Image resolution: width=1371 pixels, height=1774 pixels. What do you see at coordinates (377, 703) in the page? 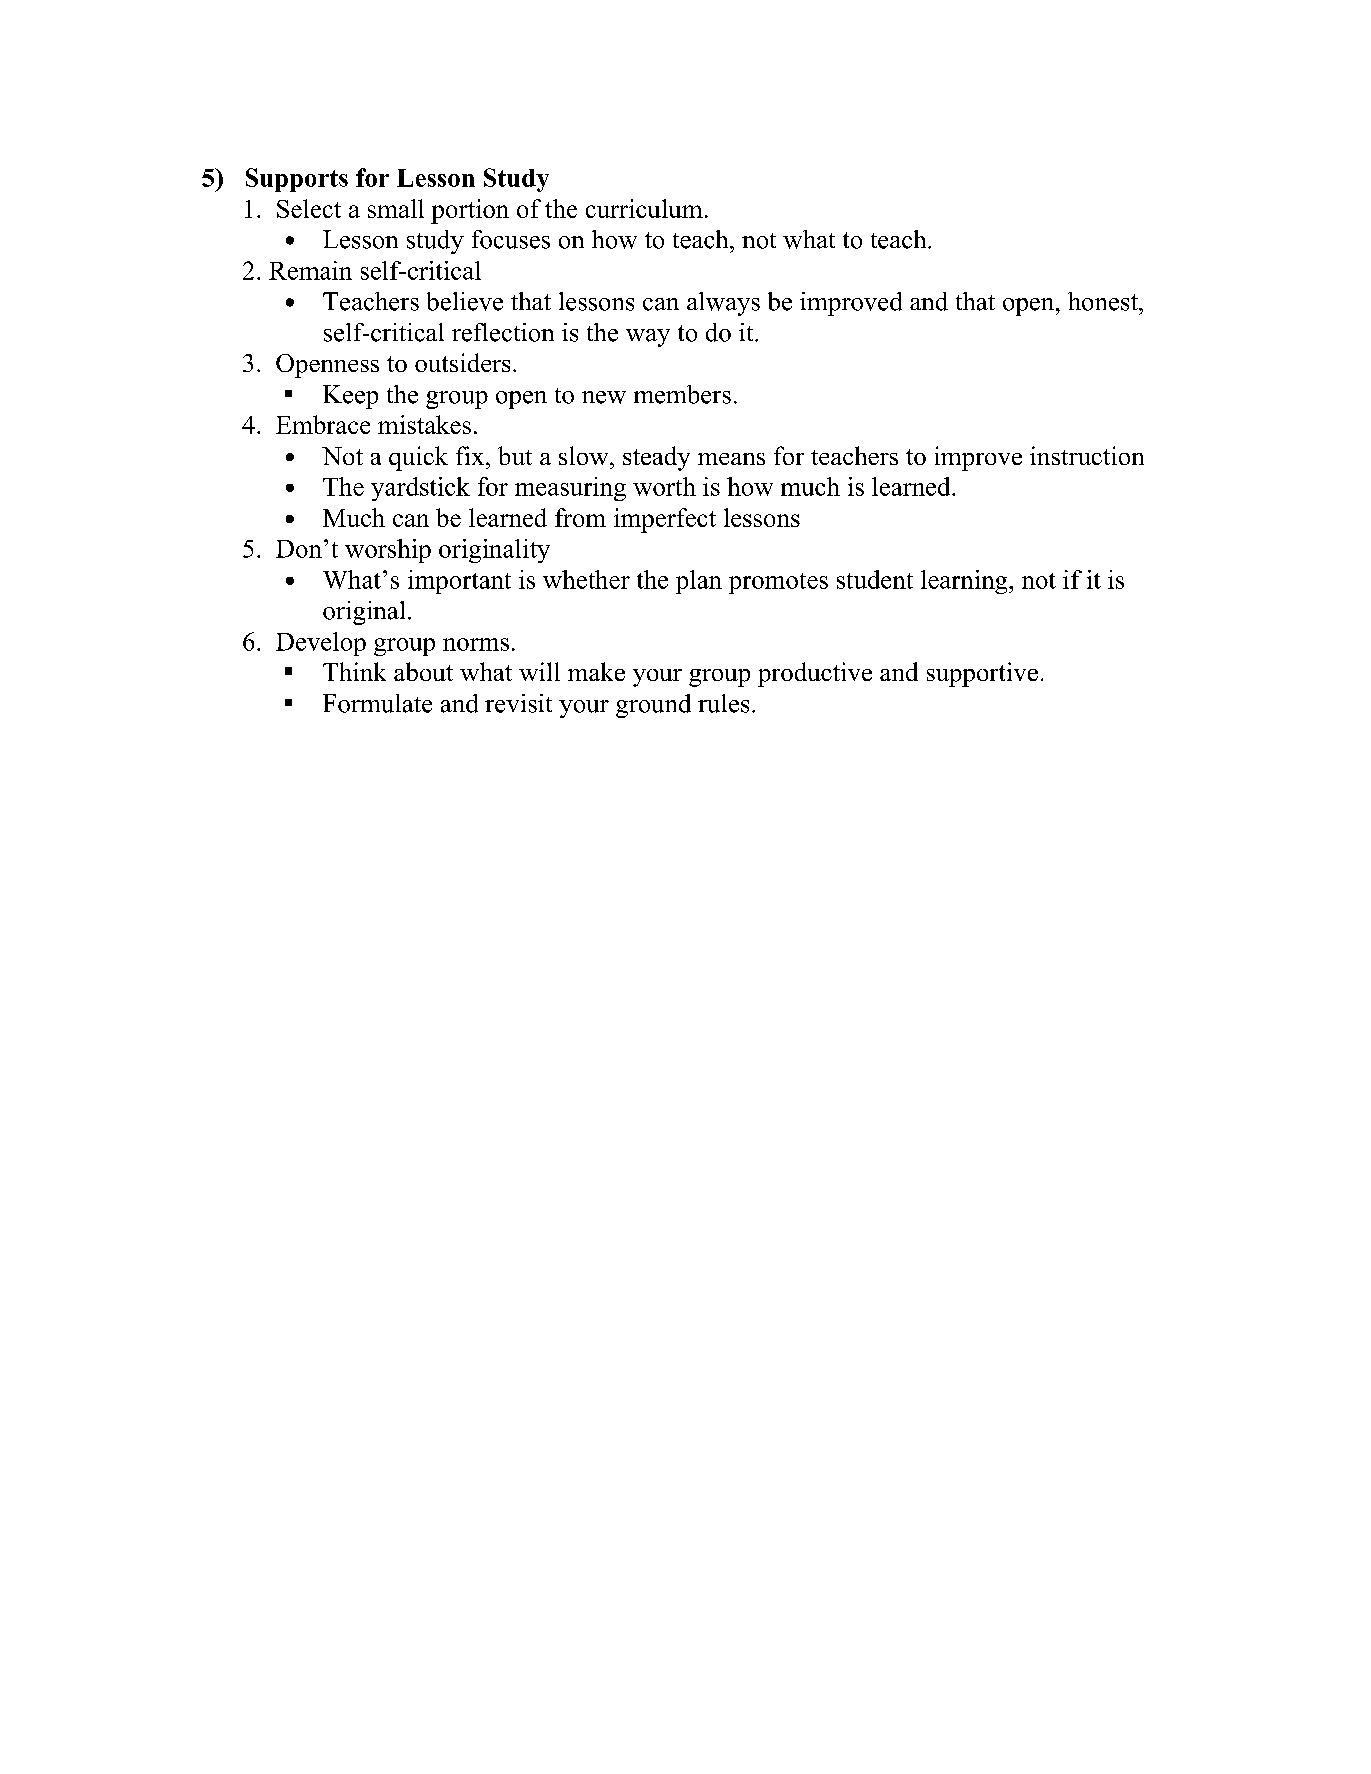
I see `Formulate` at bounding box center [377, 703].
